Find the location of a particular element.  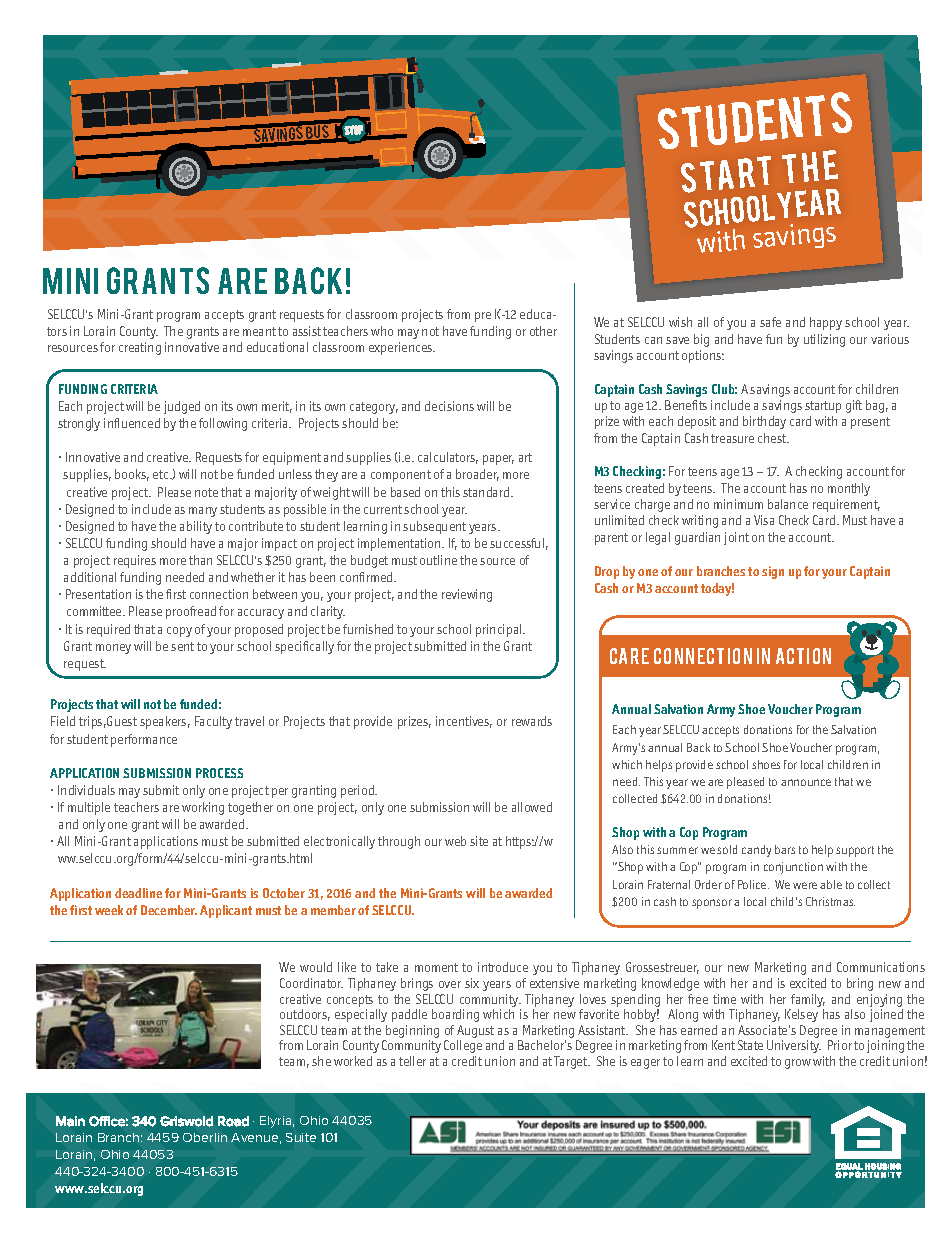

announce is located at coordinates (806, 782).
